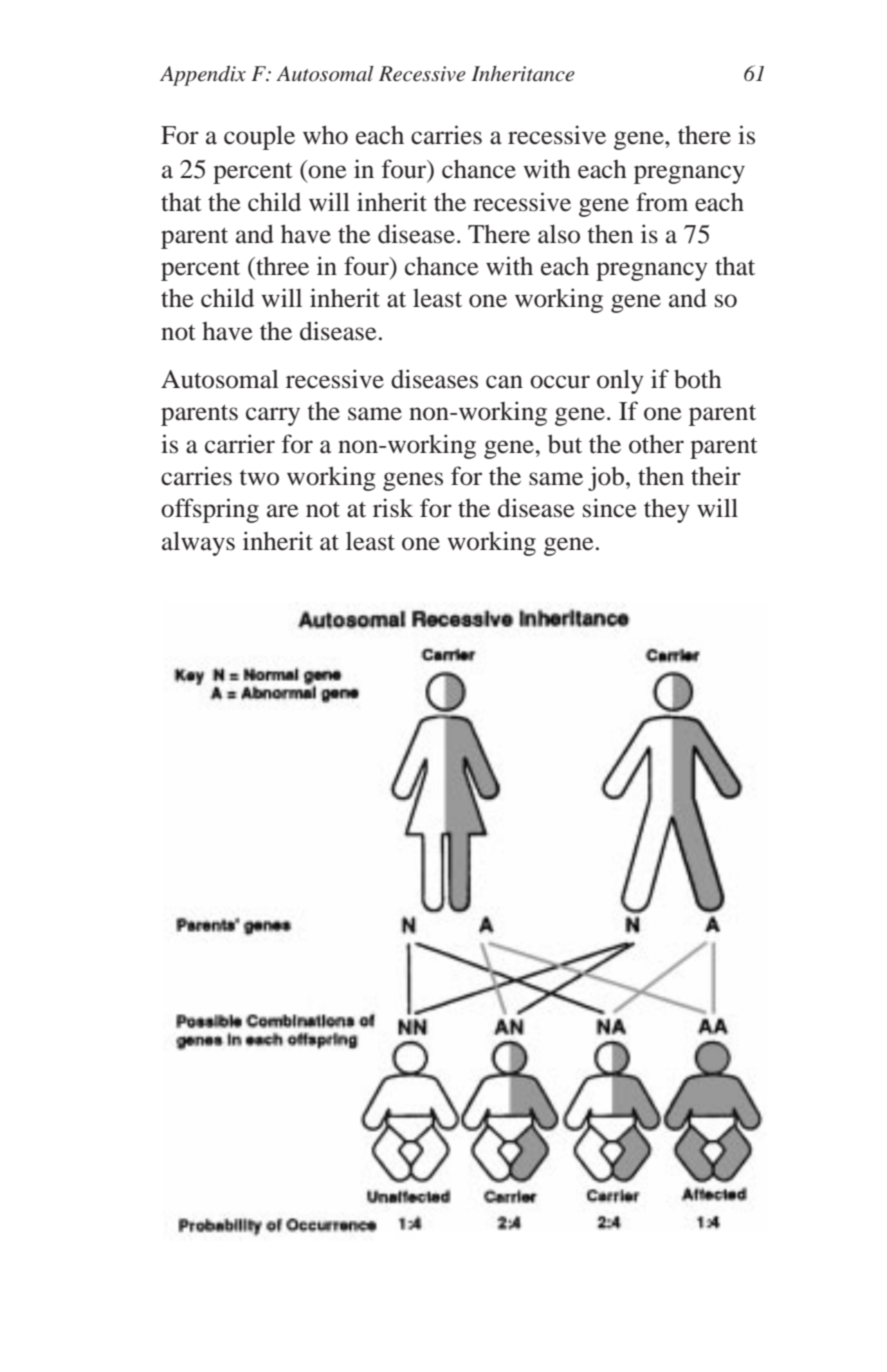 This page has width=887, height=1372. What do you see at coordinates (203, 75) in the page?
I see `Appendix` at bounding box center [203, 75].
